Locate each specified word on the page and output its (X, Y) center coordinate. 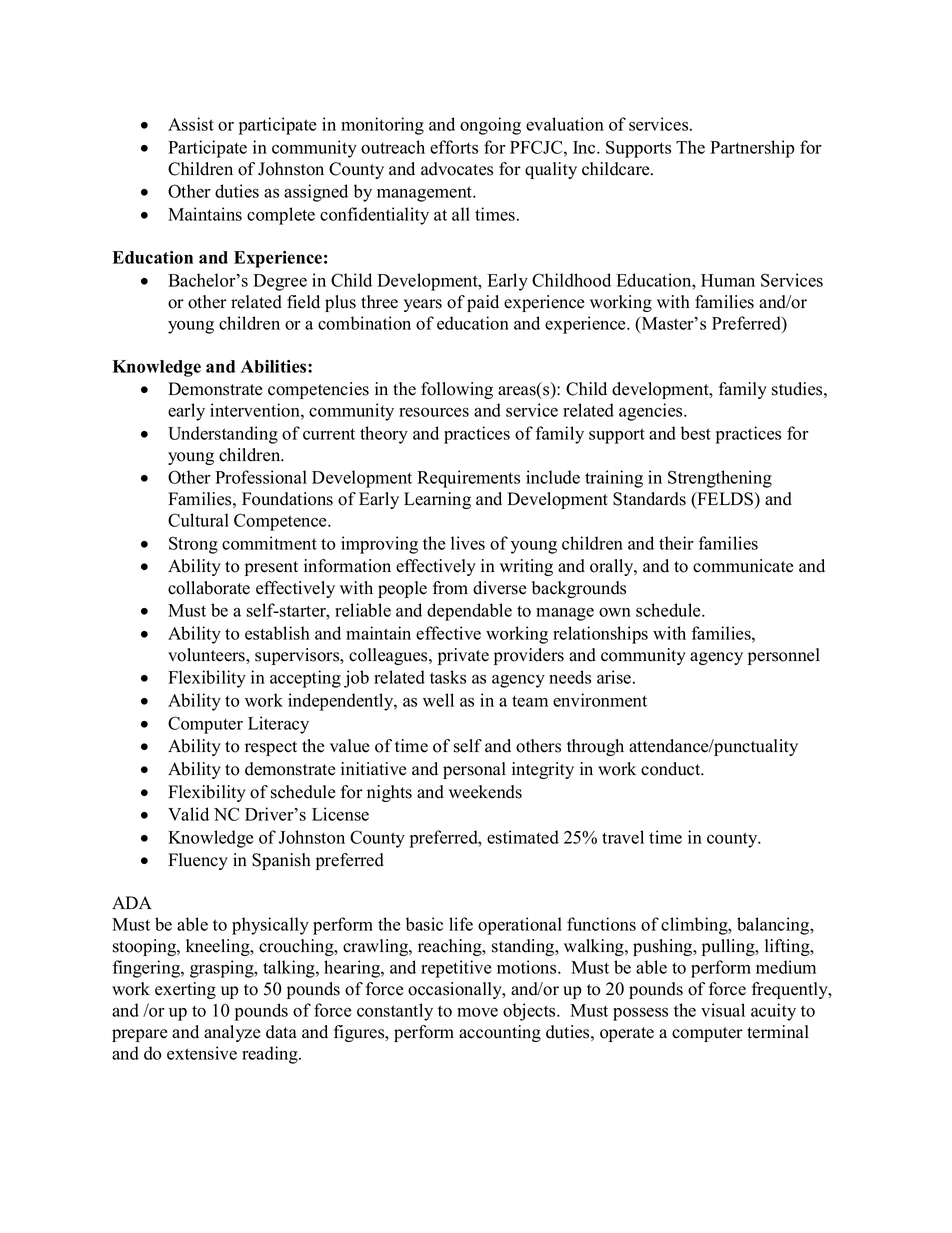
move (477, 1012)
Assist (191, 124)
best (696, 433)
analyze (232, 1033)
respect (271, 748)
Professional (261, 477)
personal (474, 770)
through (595, 747)
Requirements (468, 479)
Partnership (752, 149)
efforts (454, 147)
